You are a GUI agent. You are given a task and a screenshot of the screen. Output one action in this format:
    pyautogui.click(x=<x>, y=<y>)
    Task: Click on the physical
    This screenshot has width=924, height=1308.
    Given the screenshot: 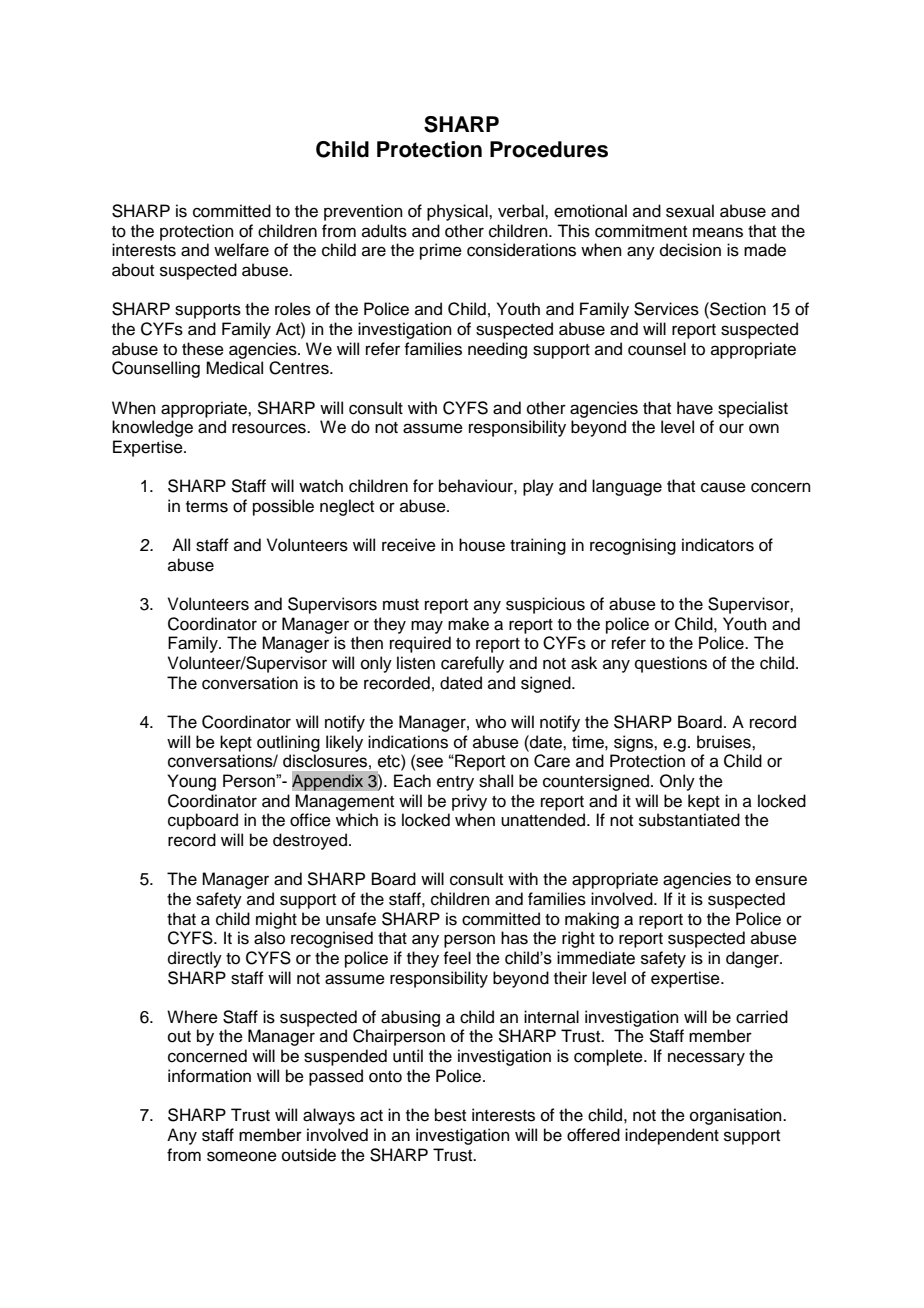 What is the action you would take?
    pyautogui.click(x=458, y=212)
